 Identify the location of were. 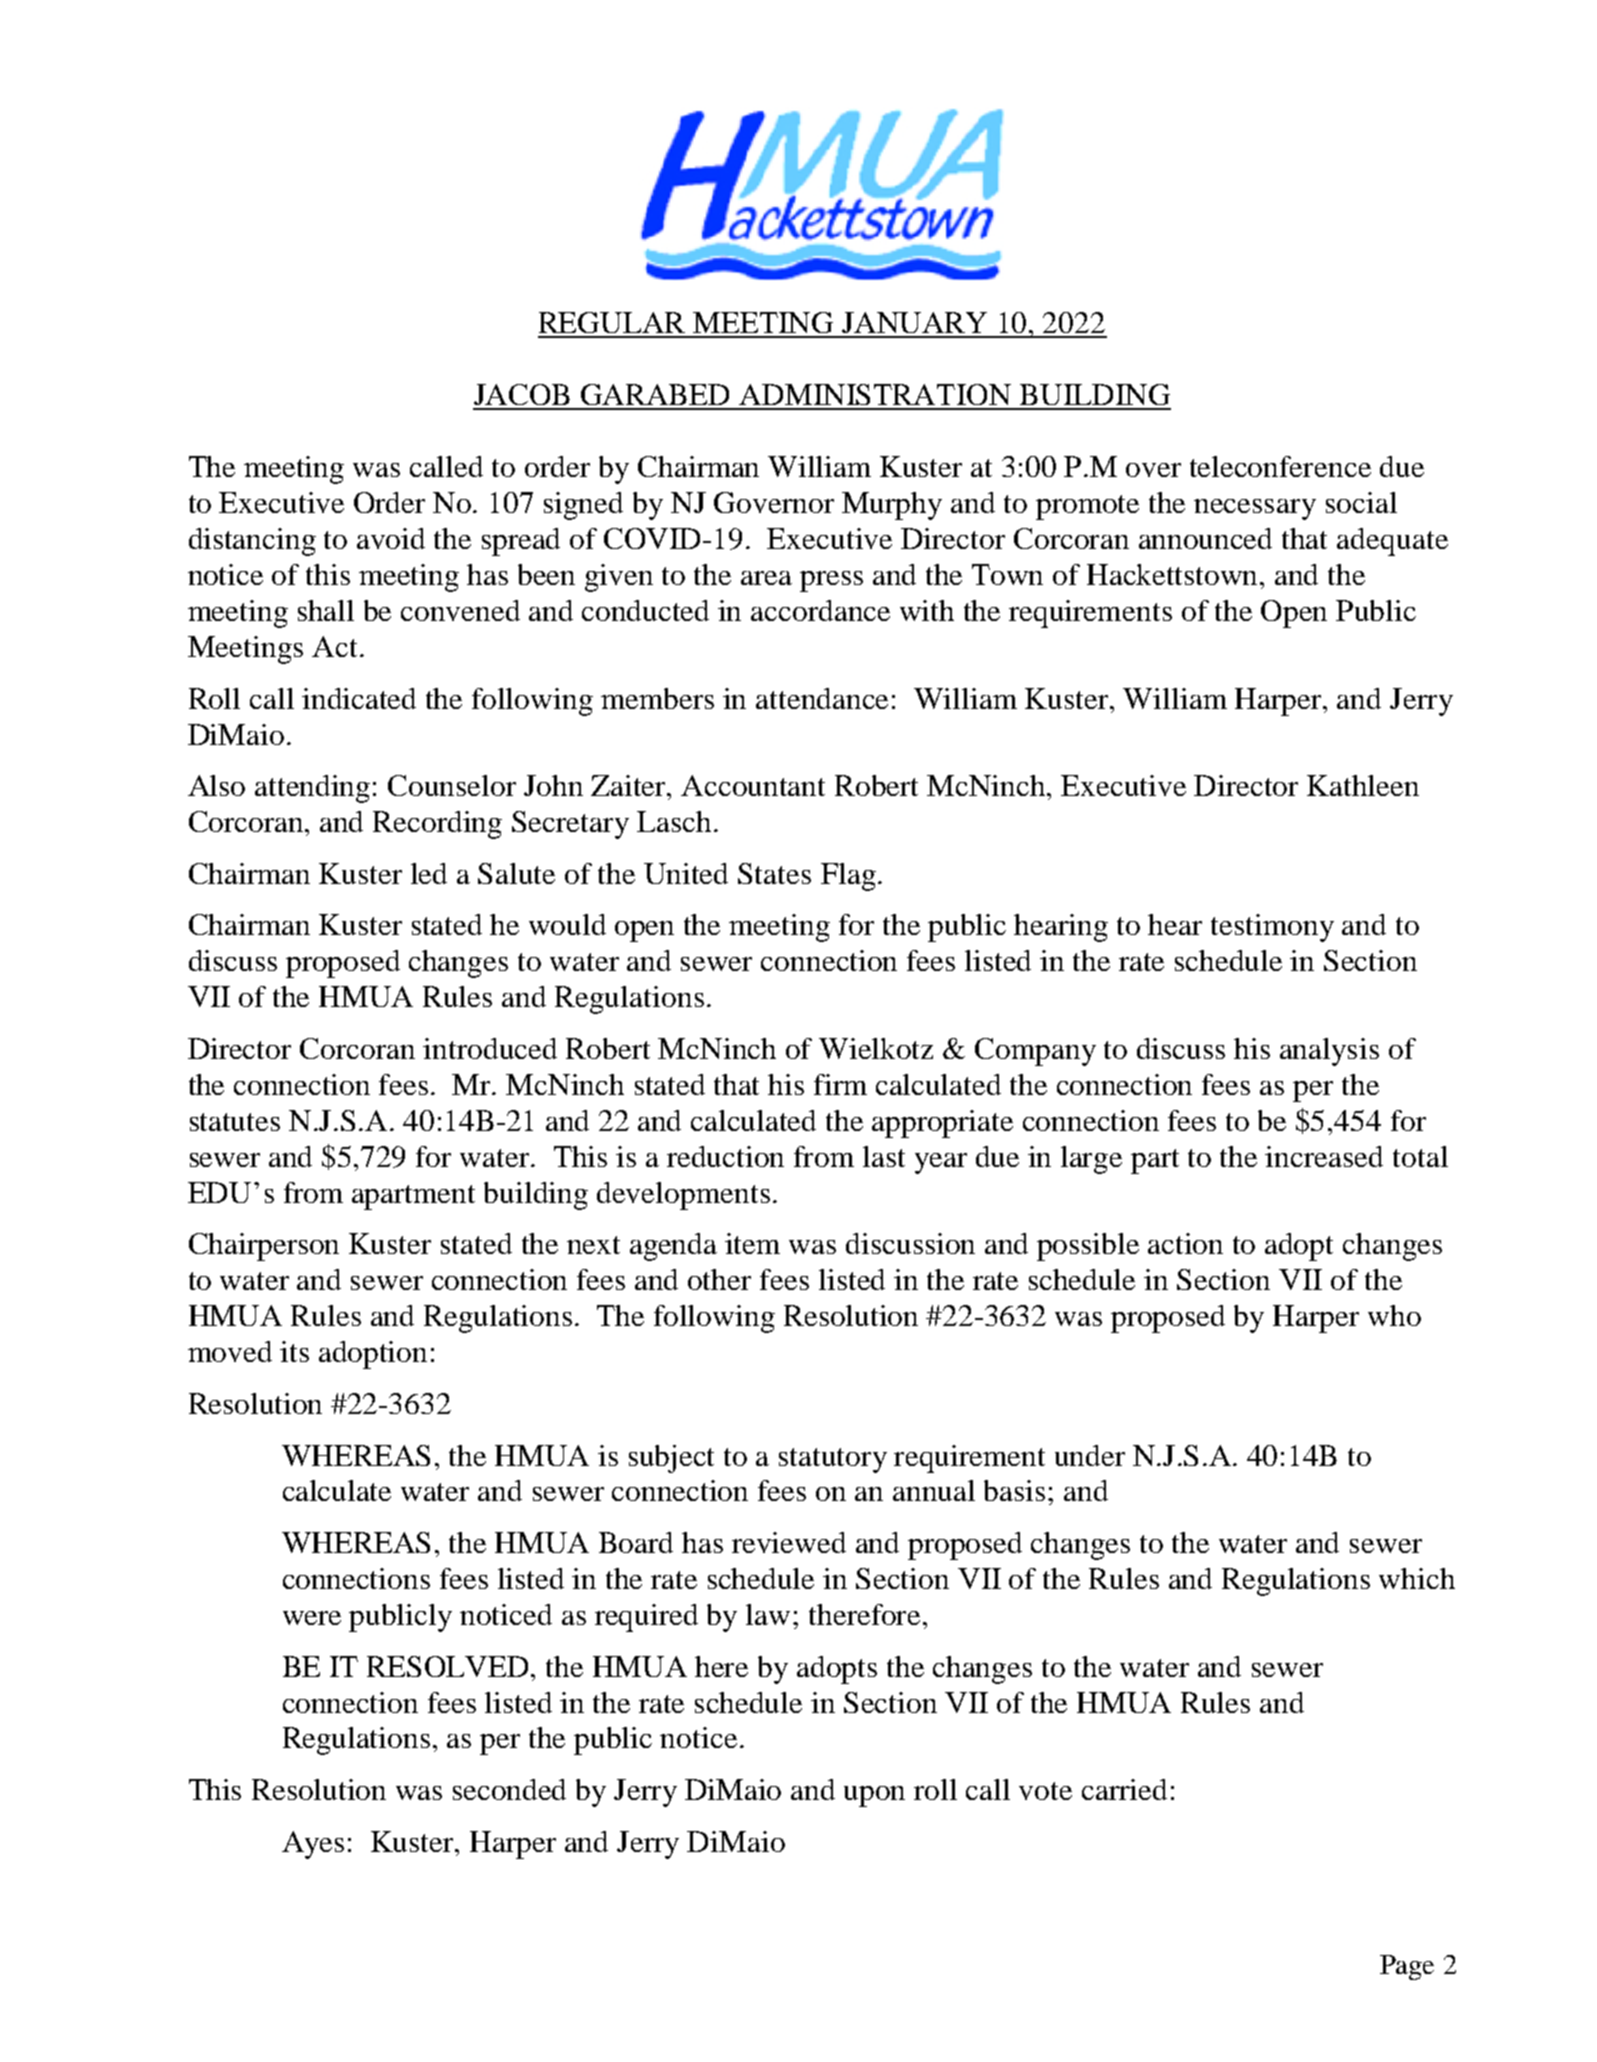
(312, 1618).
